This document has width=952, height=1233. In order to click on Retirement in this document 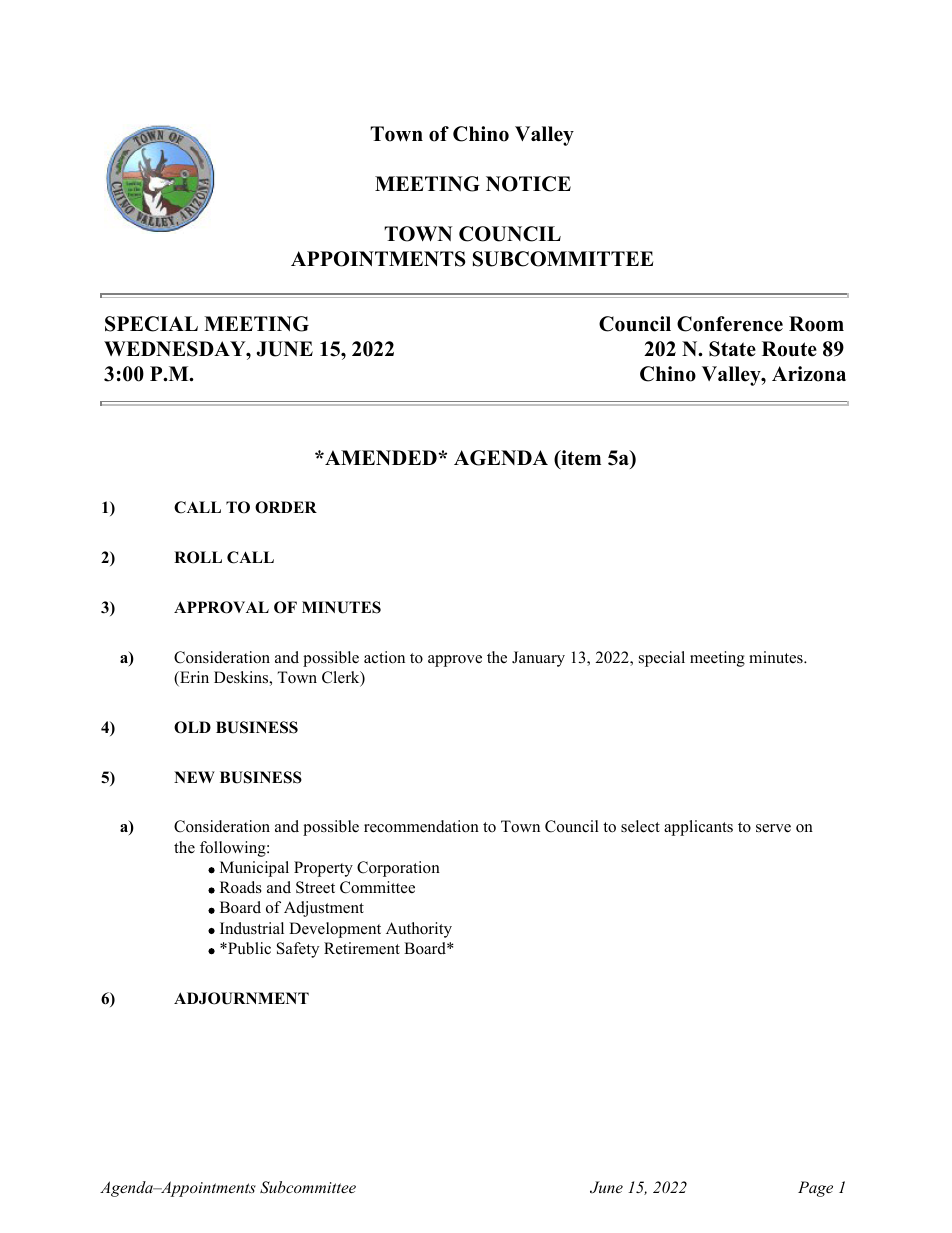, I will do `click(362, 948)`.
